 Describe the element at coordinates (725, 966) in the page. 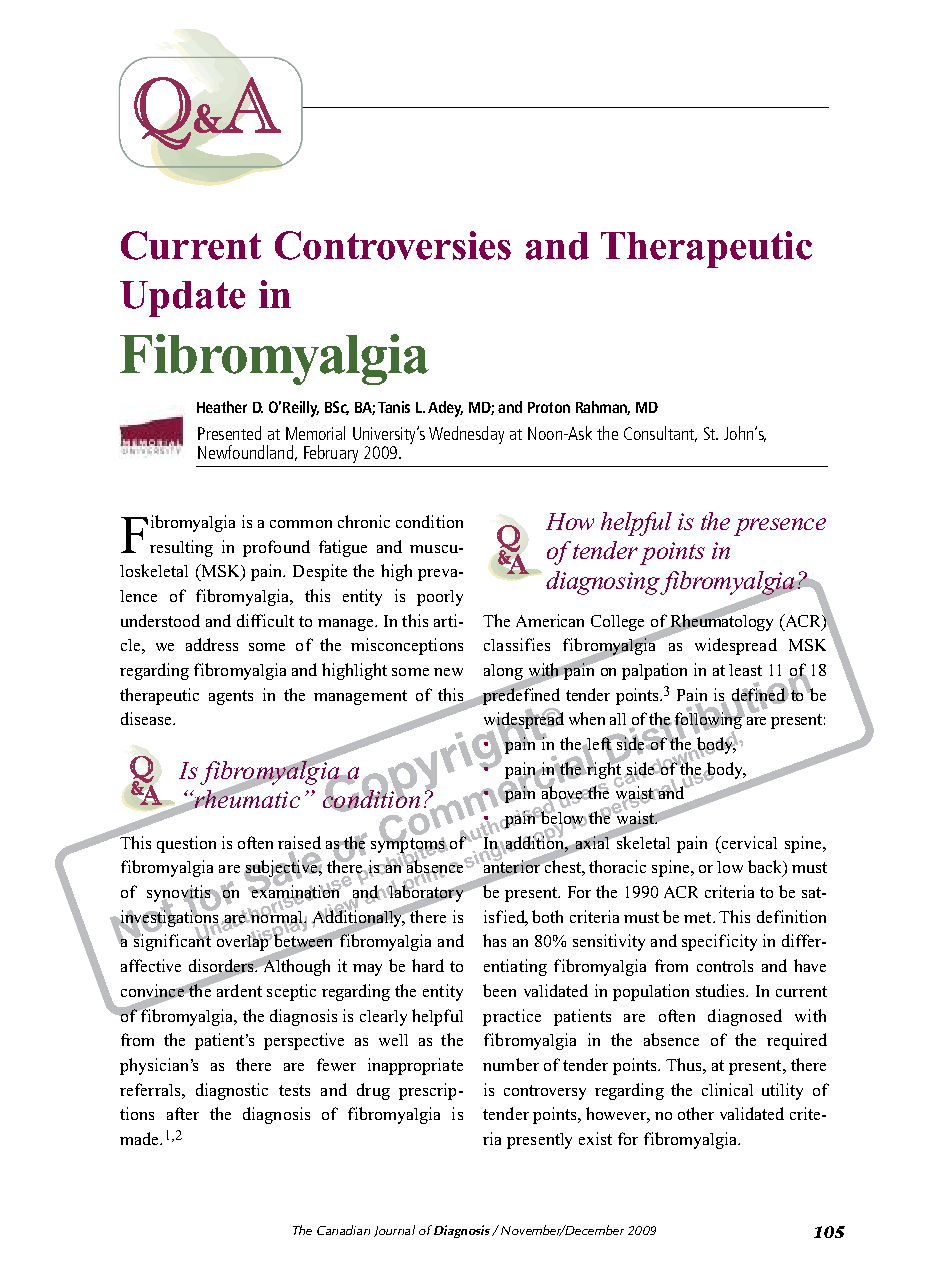

I see `controls` at that location.
